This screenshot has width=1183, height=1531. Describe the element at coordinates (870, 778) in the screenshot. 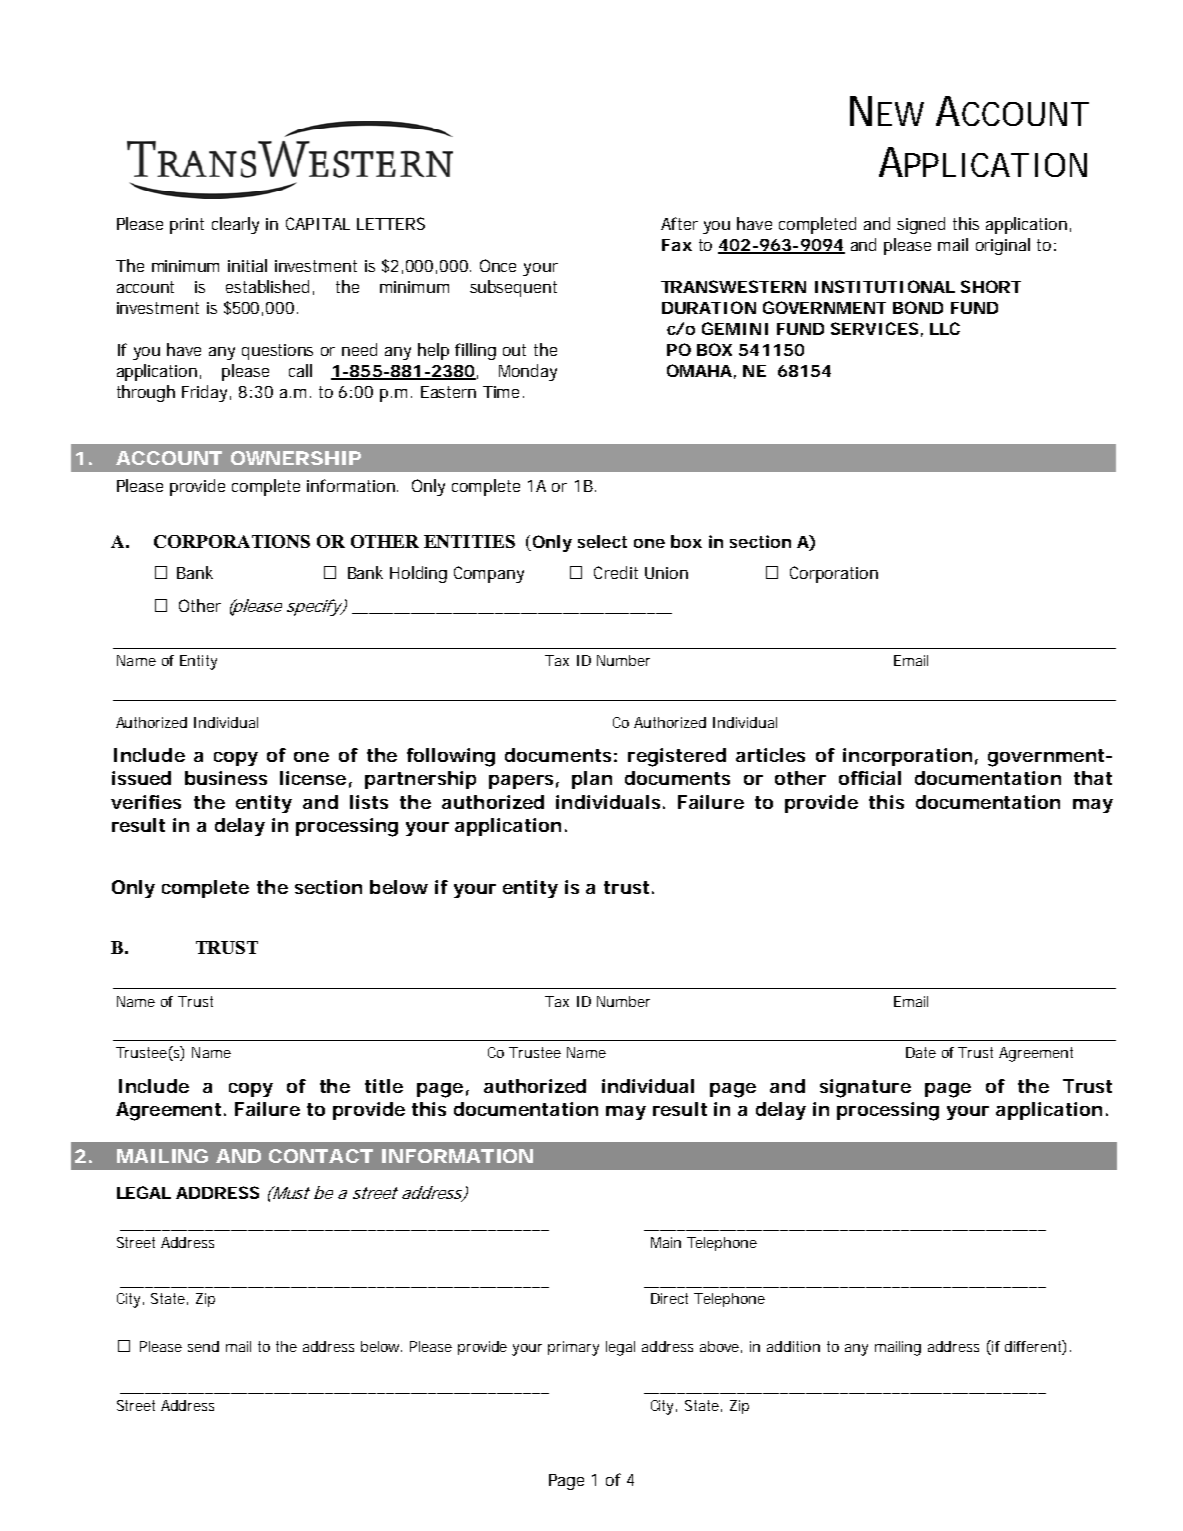

I see `official` at that location.
